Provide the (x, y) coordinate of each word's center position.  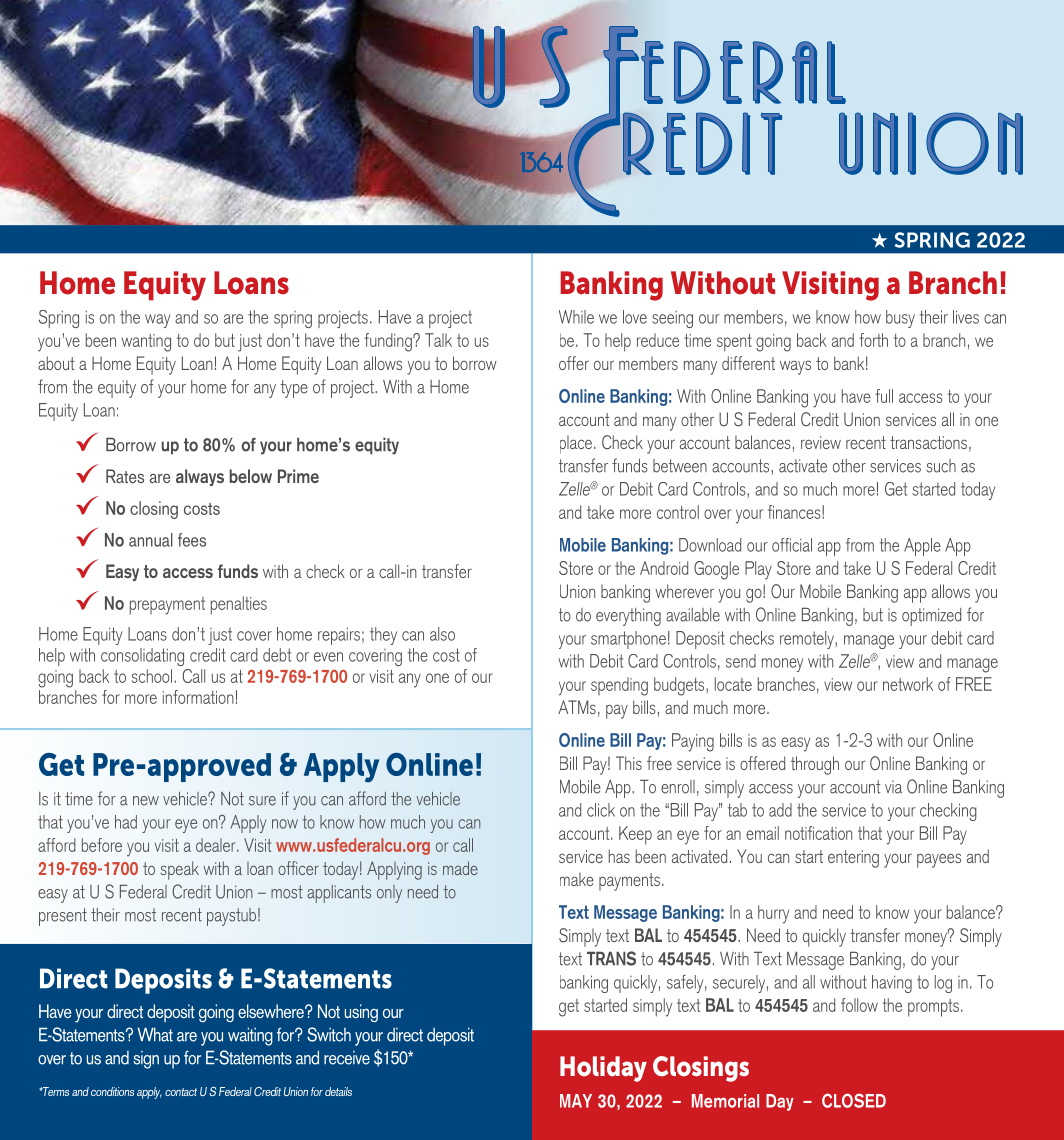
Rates (125, 476)
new (146, 801)
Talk (438, 340)
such (941, 466)
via (893, 787)
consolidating (142, 657)
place (577, 445)
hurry (773, 914)
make (577, 879)
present (63, 917)
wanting (146, 343)
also (442, 634)
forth (873, 340)
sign (146, 1060)
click (601, 810)
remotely (808, 640)
